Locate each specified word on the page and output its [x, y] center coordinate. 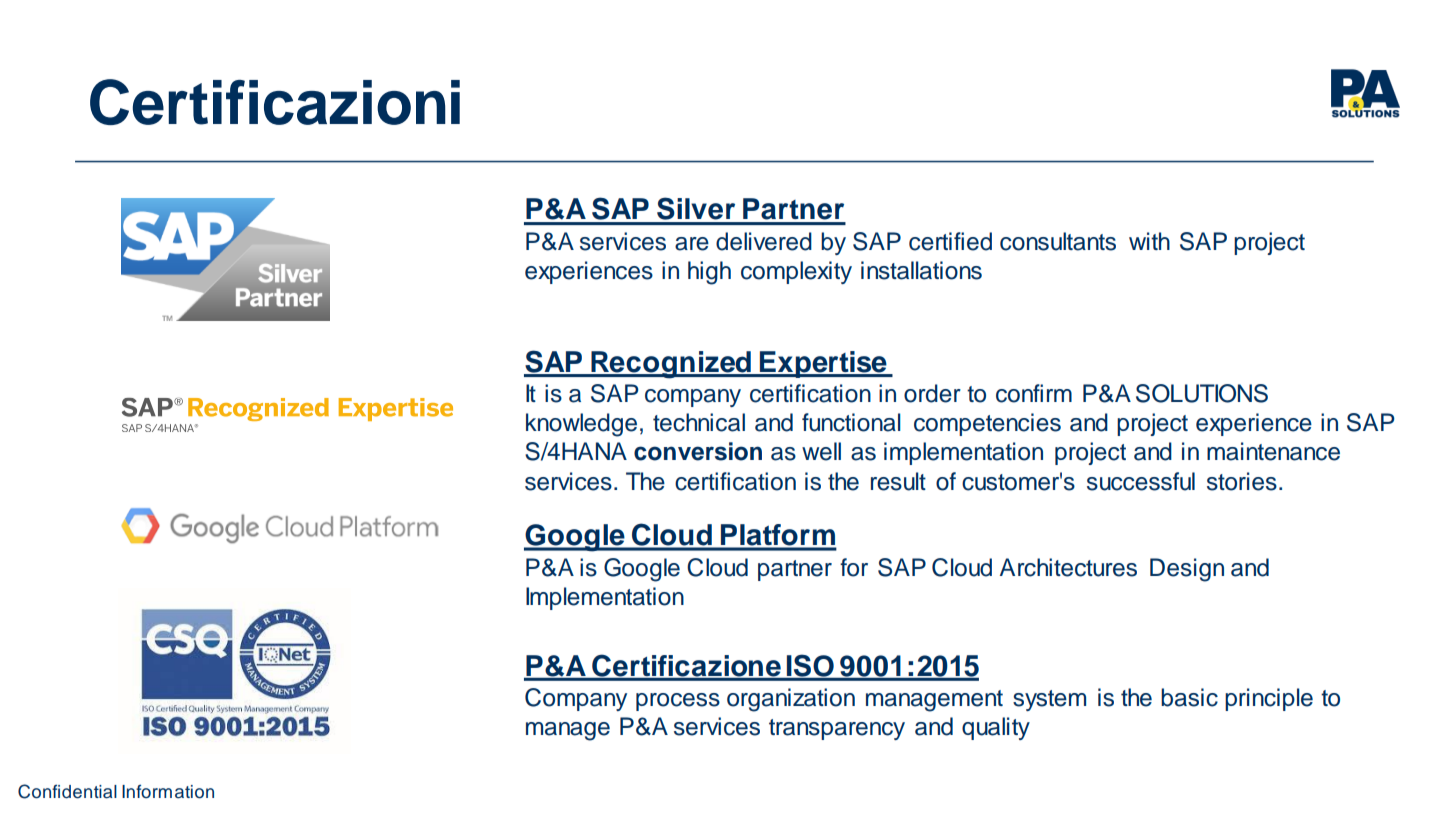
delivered [764, 241]
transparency [837, 729]
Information [168, 791]
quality [996, 728]
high [709, 273]
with [1149, 241]
